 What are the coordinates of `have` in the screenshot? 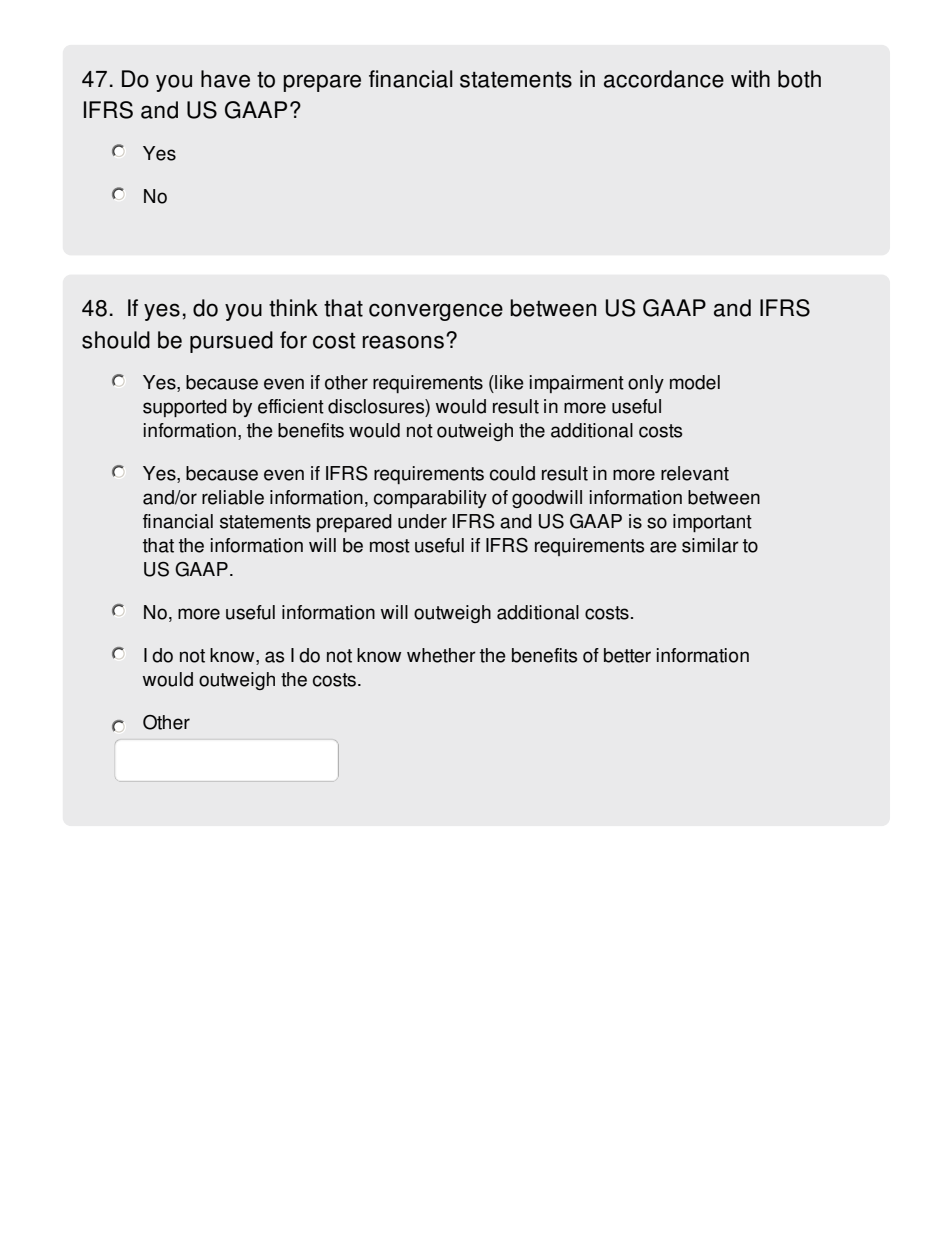 It's located at (225, 79).
